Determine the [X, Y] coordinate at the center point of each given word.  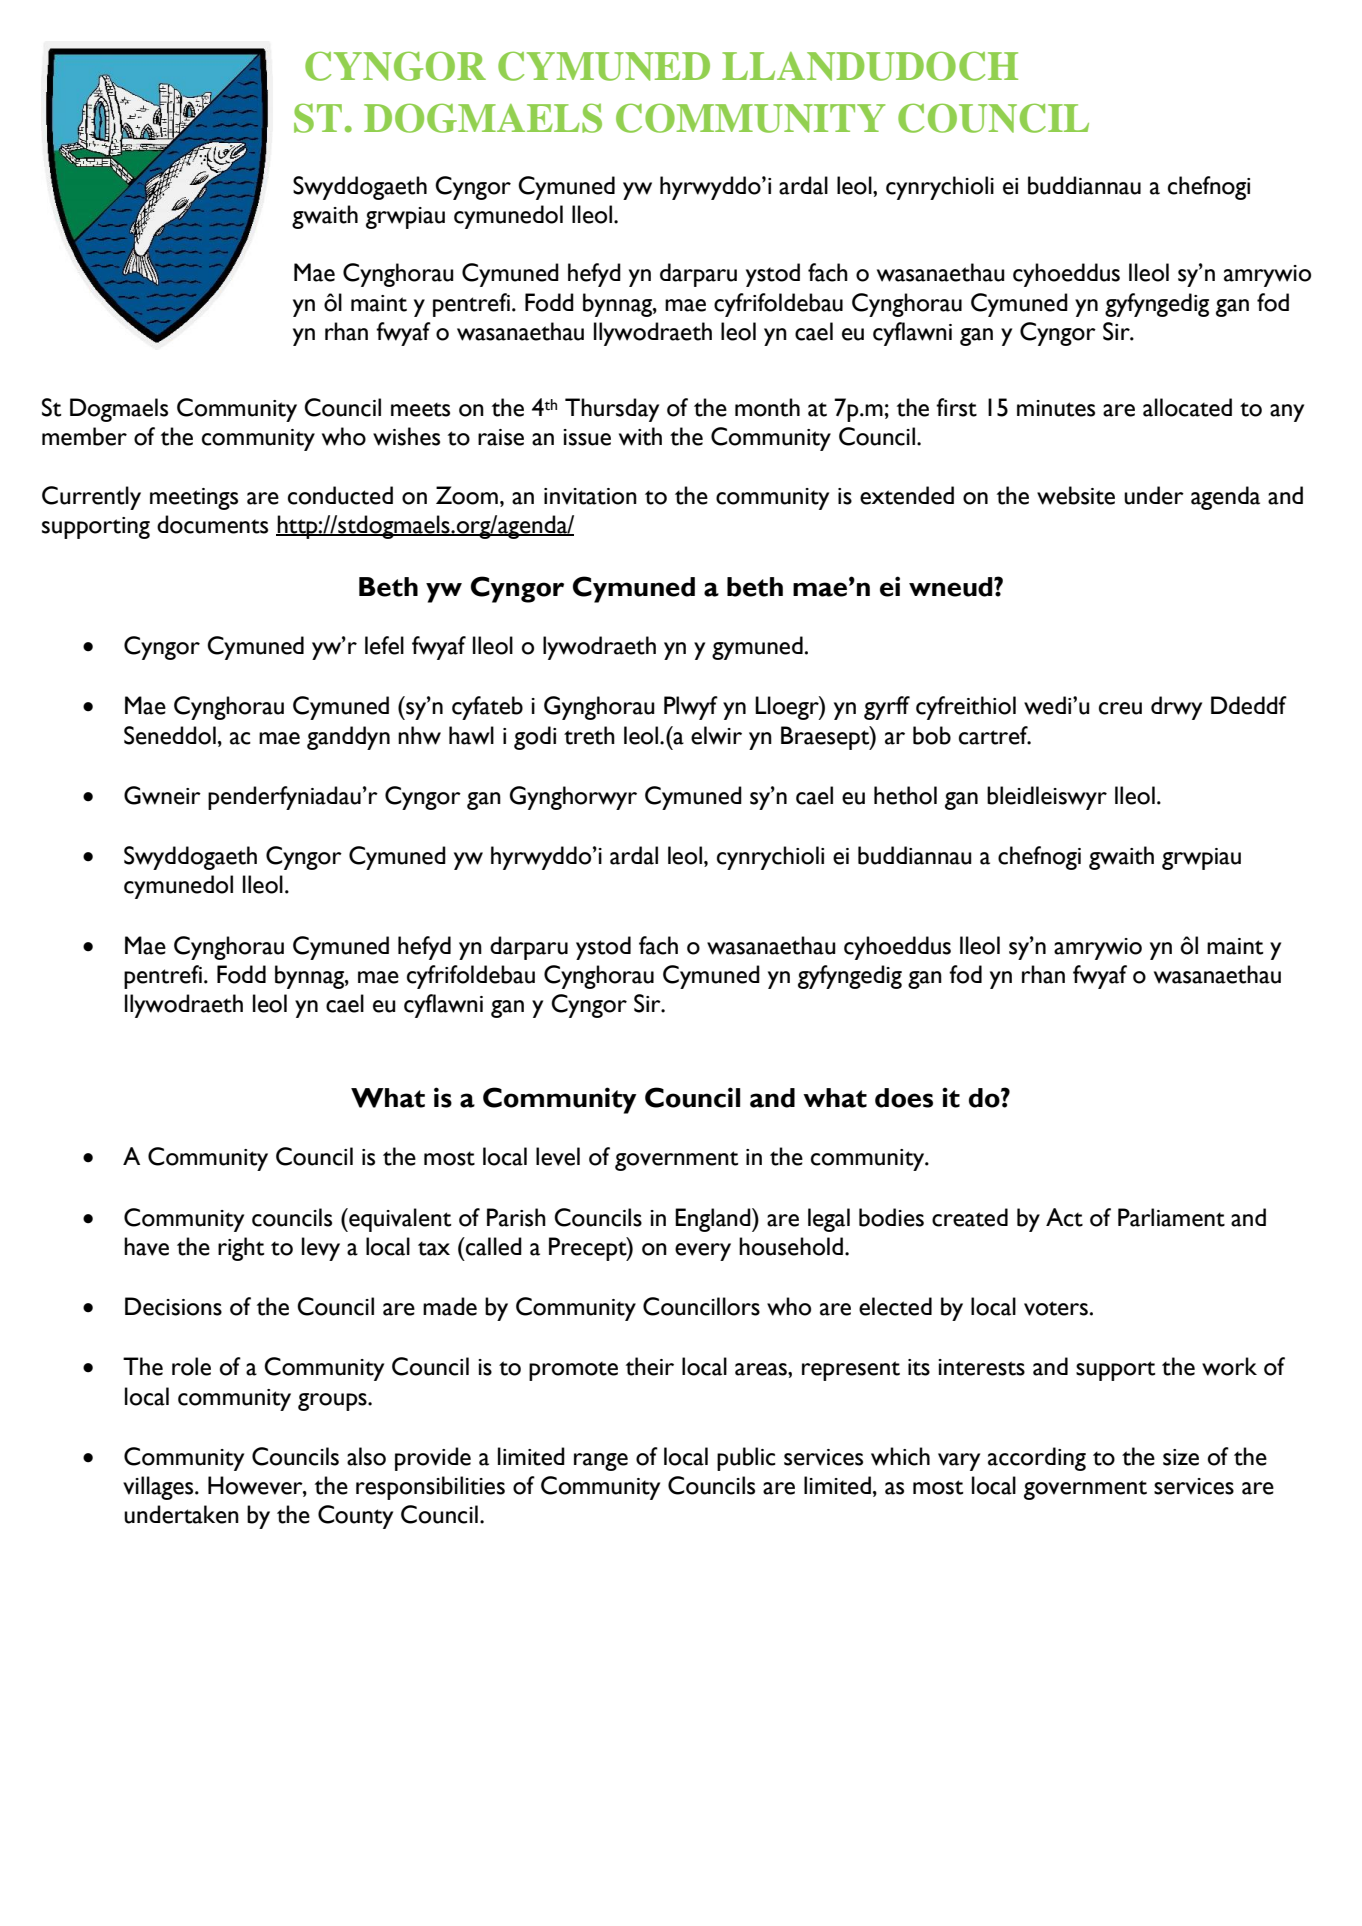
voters [1056, 1308]
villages [159, 1488]
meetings [194, 499]
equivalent [399, 1220]
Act [1064, 1217]
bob [932, 735]
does [904, 1098]
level [558, 1156]
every [703, 1252]
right [241, 1249]
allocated [1187, 407]
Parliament [1171, 1217]
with [640, 436]
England [714, 1220]
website [1076, 495]
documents [212, 524]
